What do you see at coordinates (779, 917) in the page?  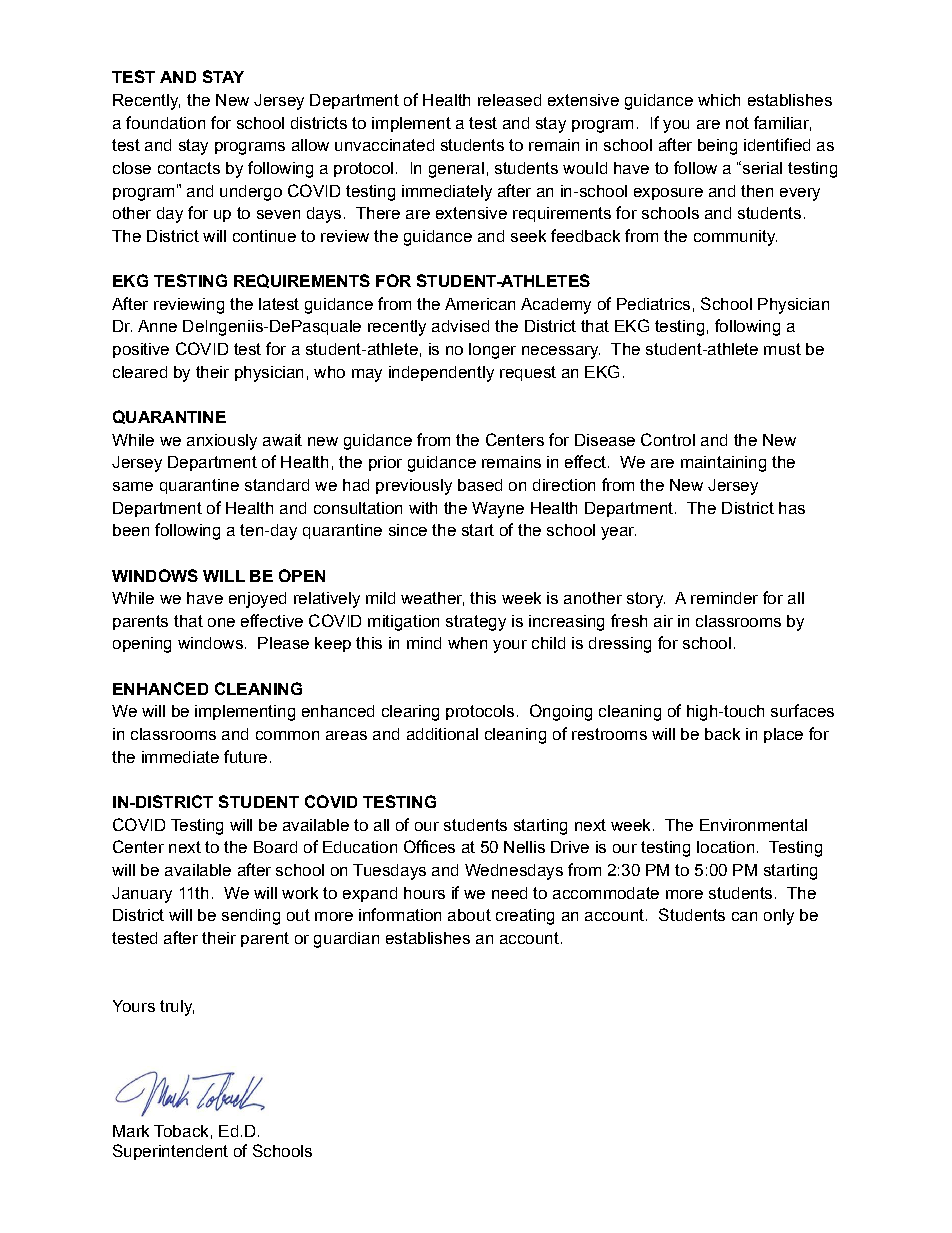 I see `only` at bounding box center [779, 917].
